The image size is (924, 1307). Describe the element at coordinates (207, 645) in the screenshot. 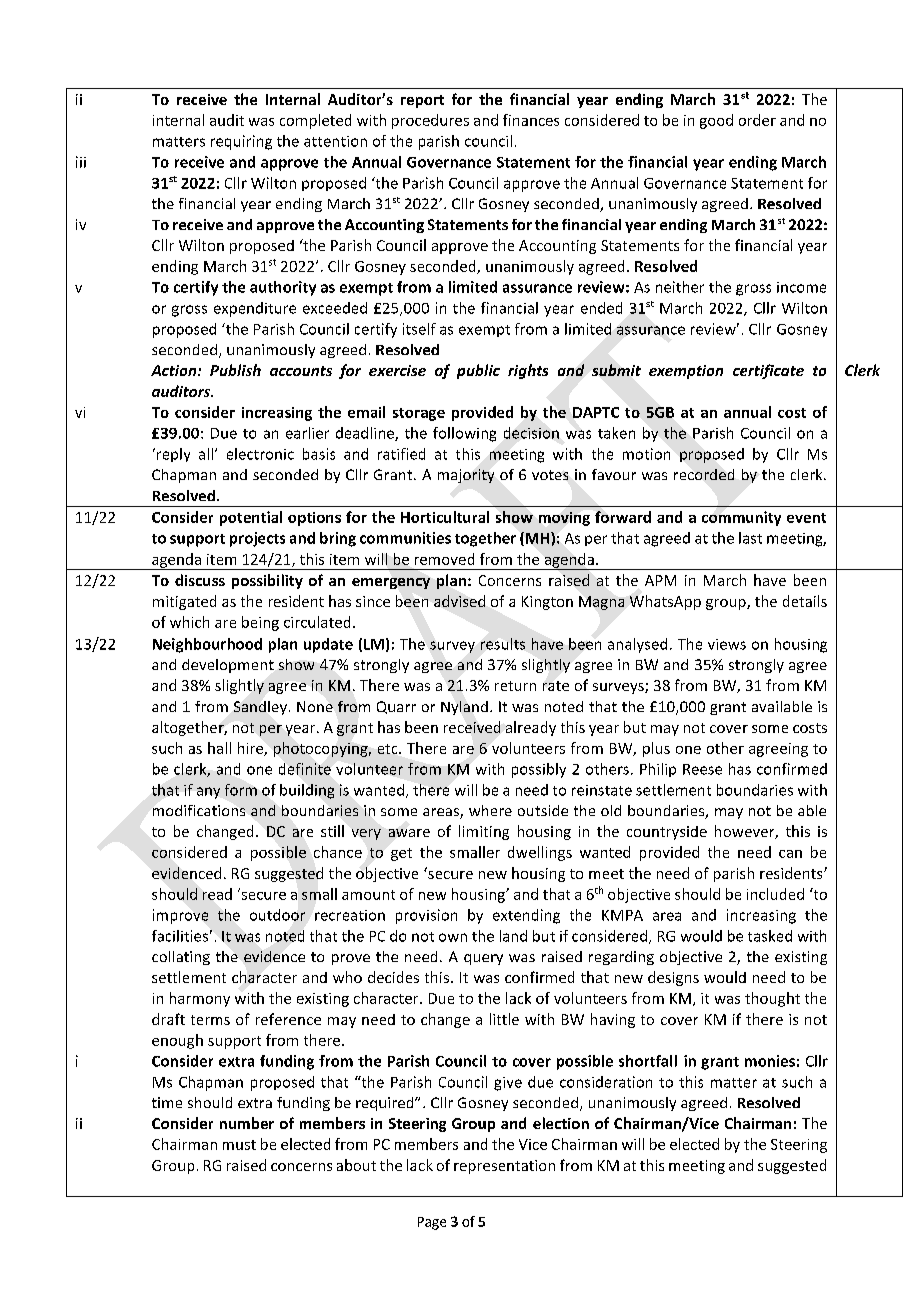

I see `Neighbourhood` at that location.
